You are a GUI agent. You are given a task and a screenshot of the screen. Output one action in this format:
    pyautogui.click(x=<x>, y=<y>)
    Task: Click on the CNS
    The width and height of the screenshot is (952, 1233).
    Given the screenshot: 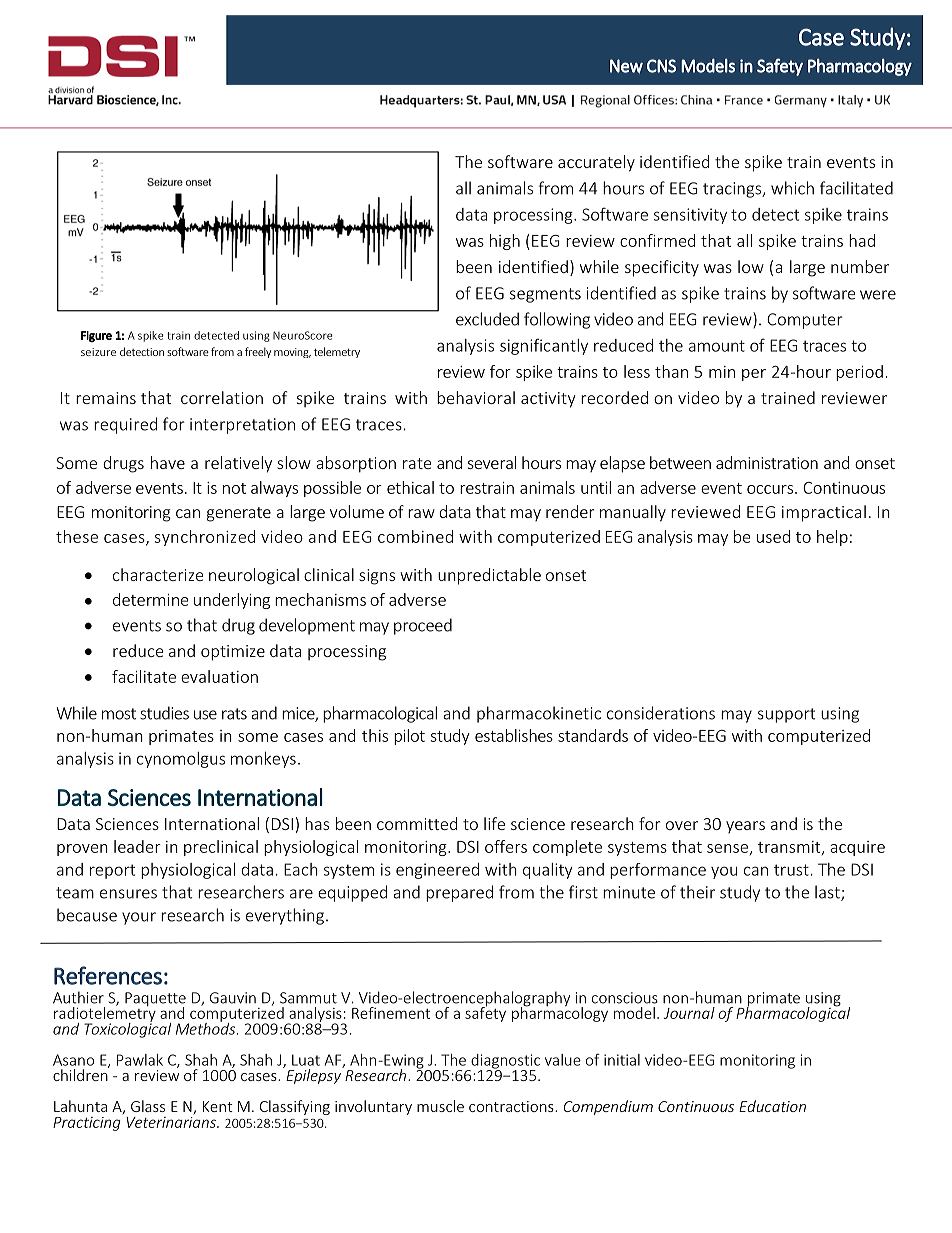 What is the action you would take?
    pyautogui.click(x=661, y=66)
